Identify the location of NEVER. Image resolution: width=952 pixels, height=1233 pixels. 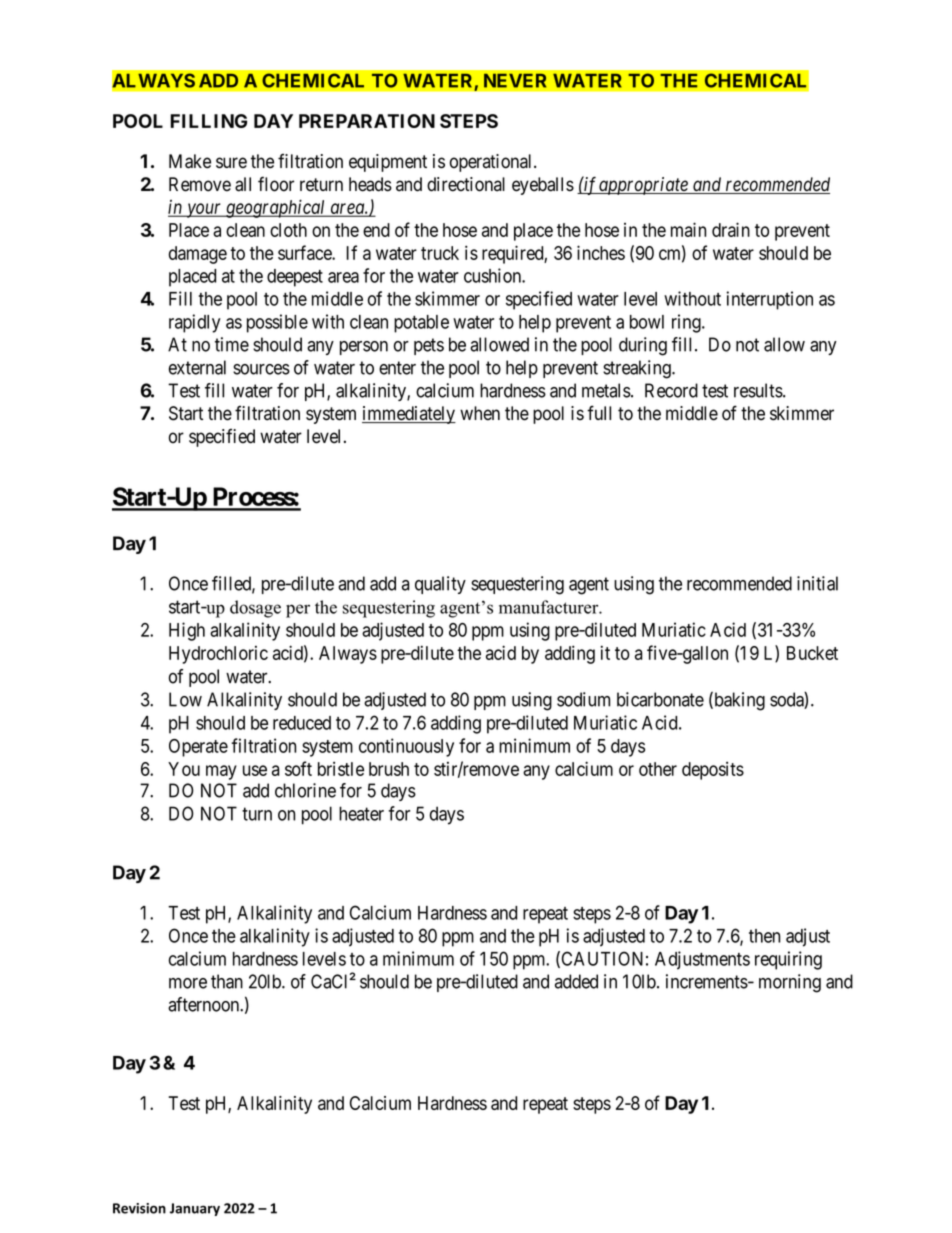
(515, 80).
